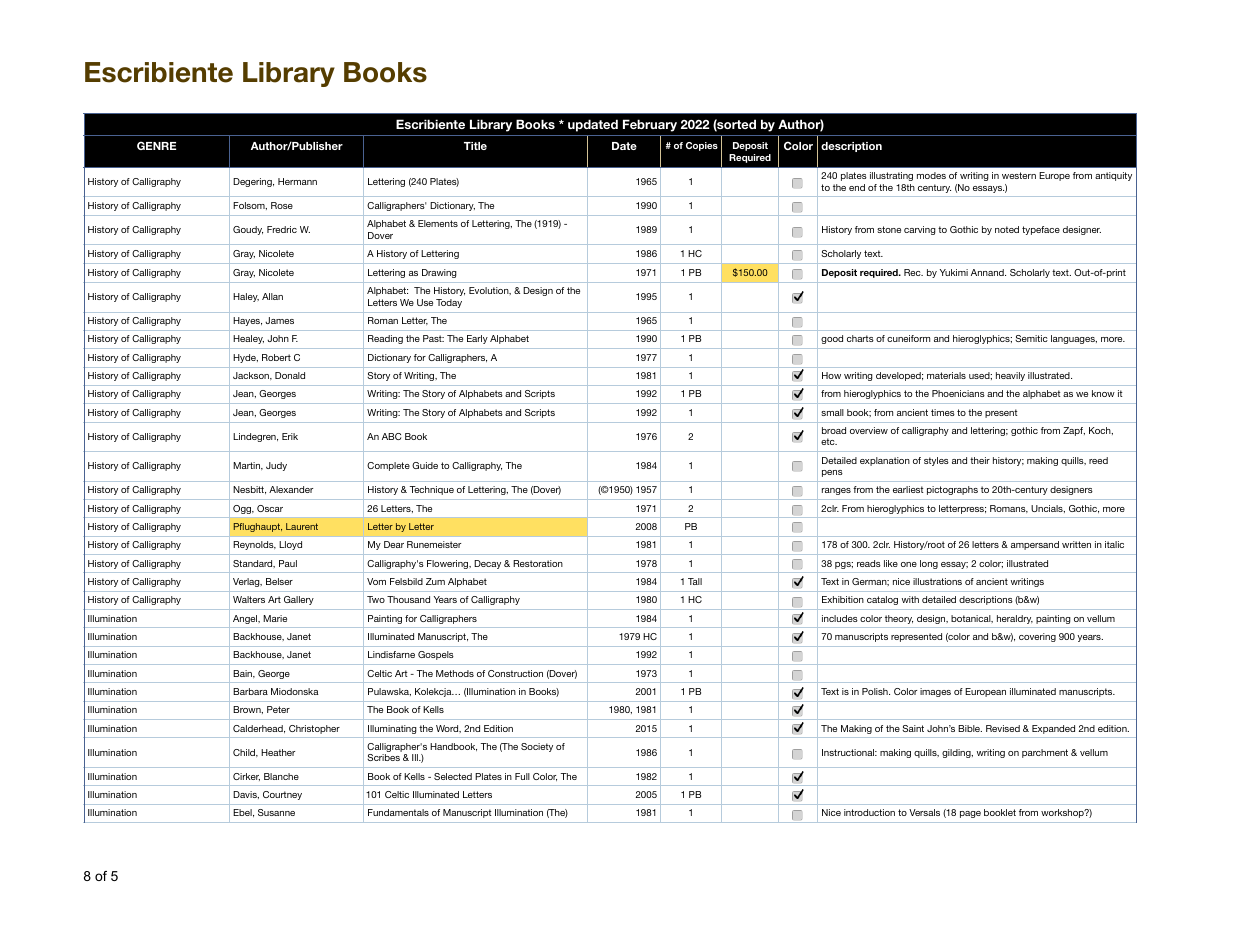  What do you see at coordinates (297, 181) in the page?
I see `Hermann` at bounding box center [297, 181].
